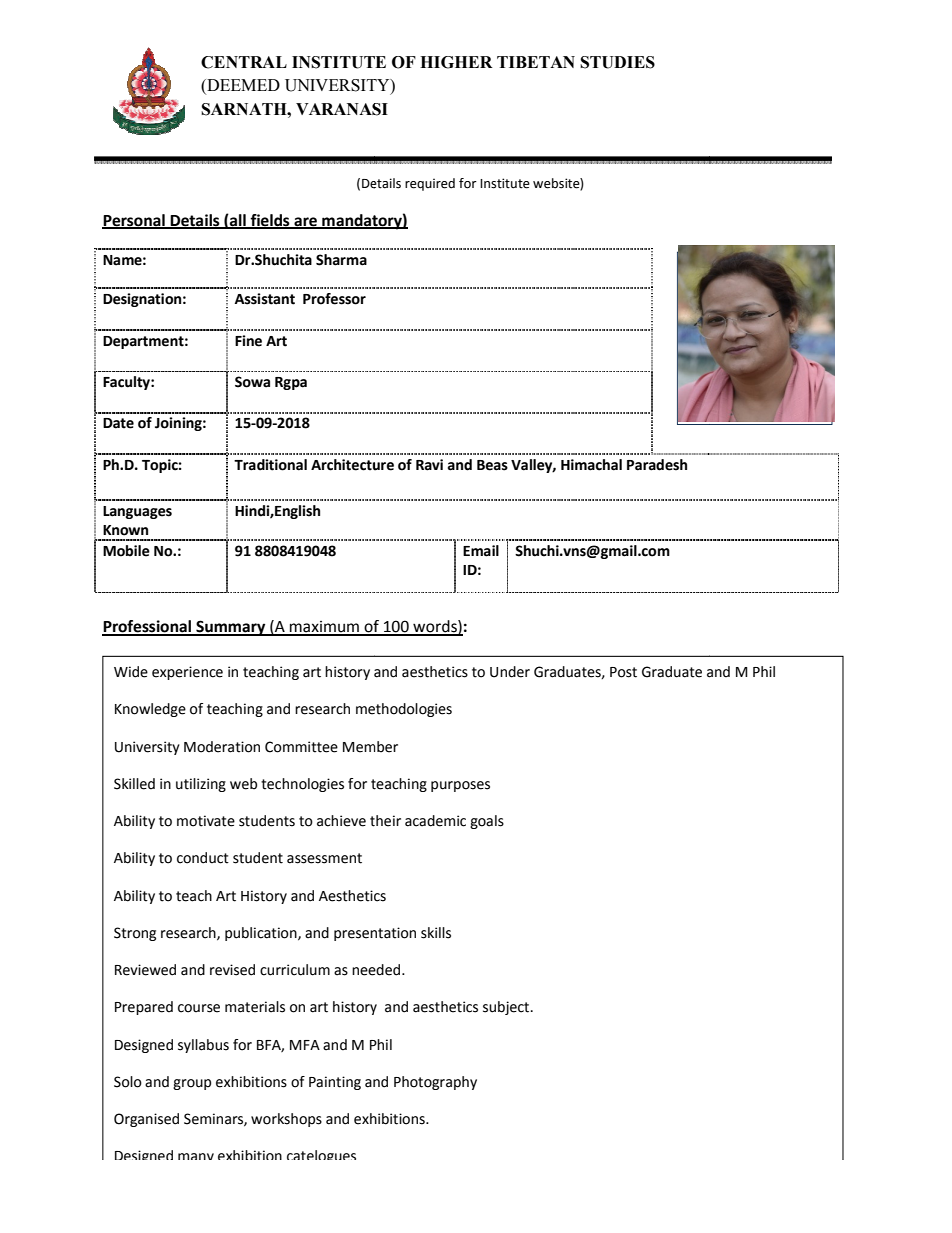 The height and width of the screenshot is (1233, 952). Describe the element at coordinates (481, 551) in the screenshot. I see `Email` at that location.
